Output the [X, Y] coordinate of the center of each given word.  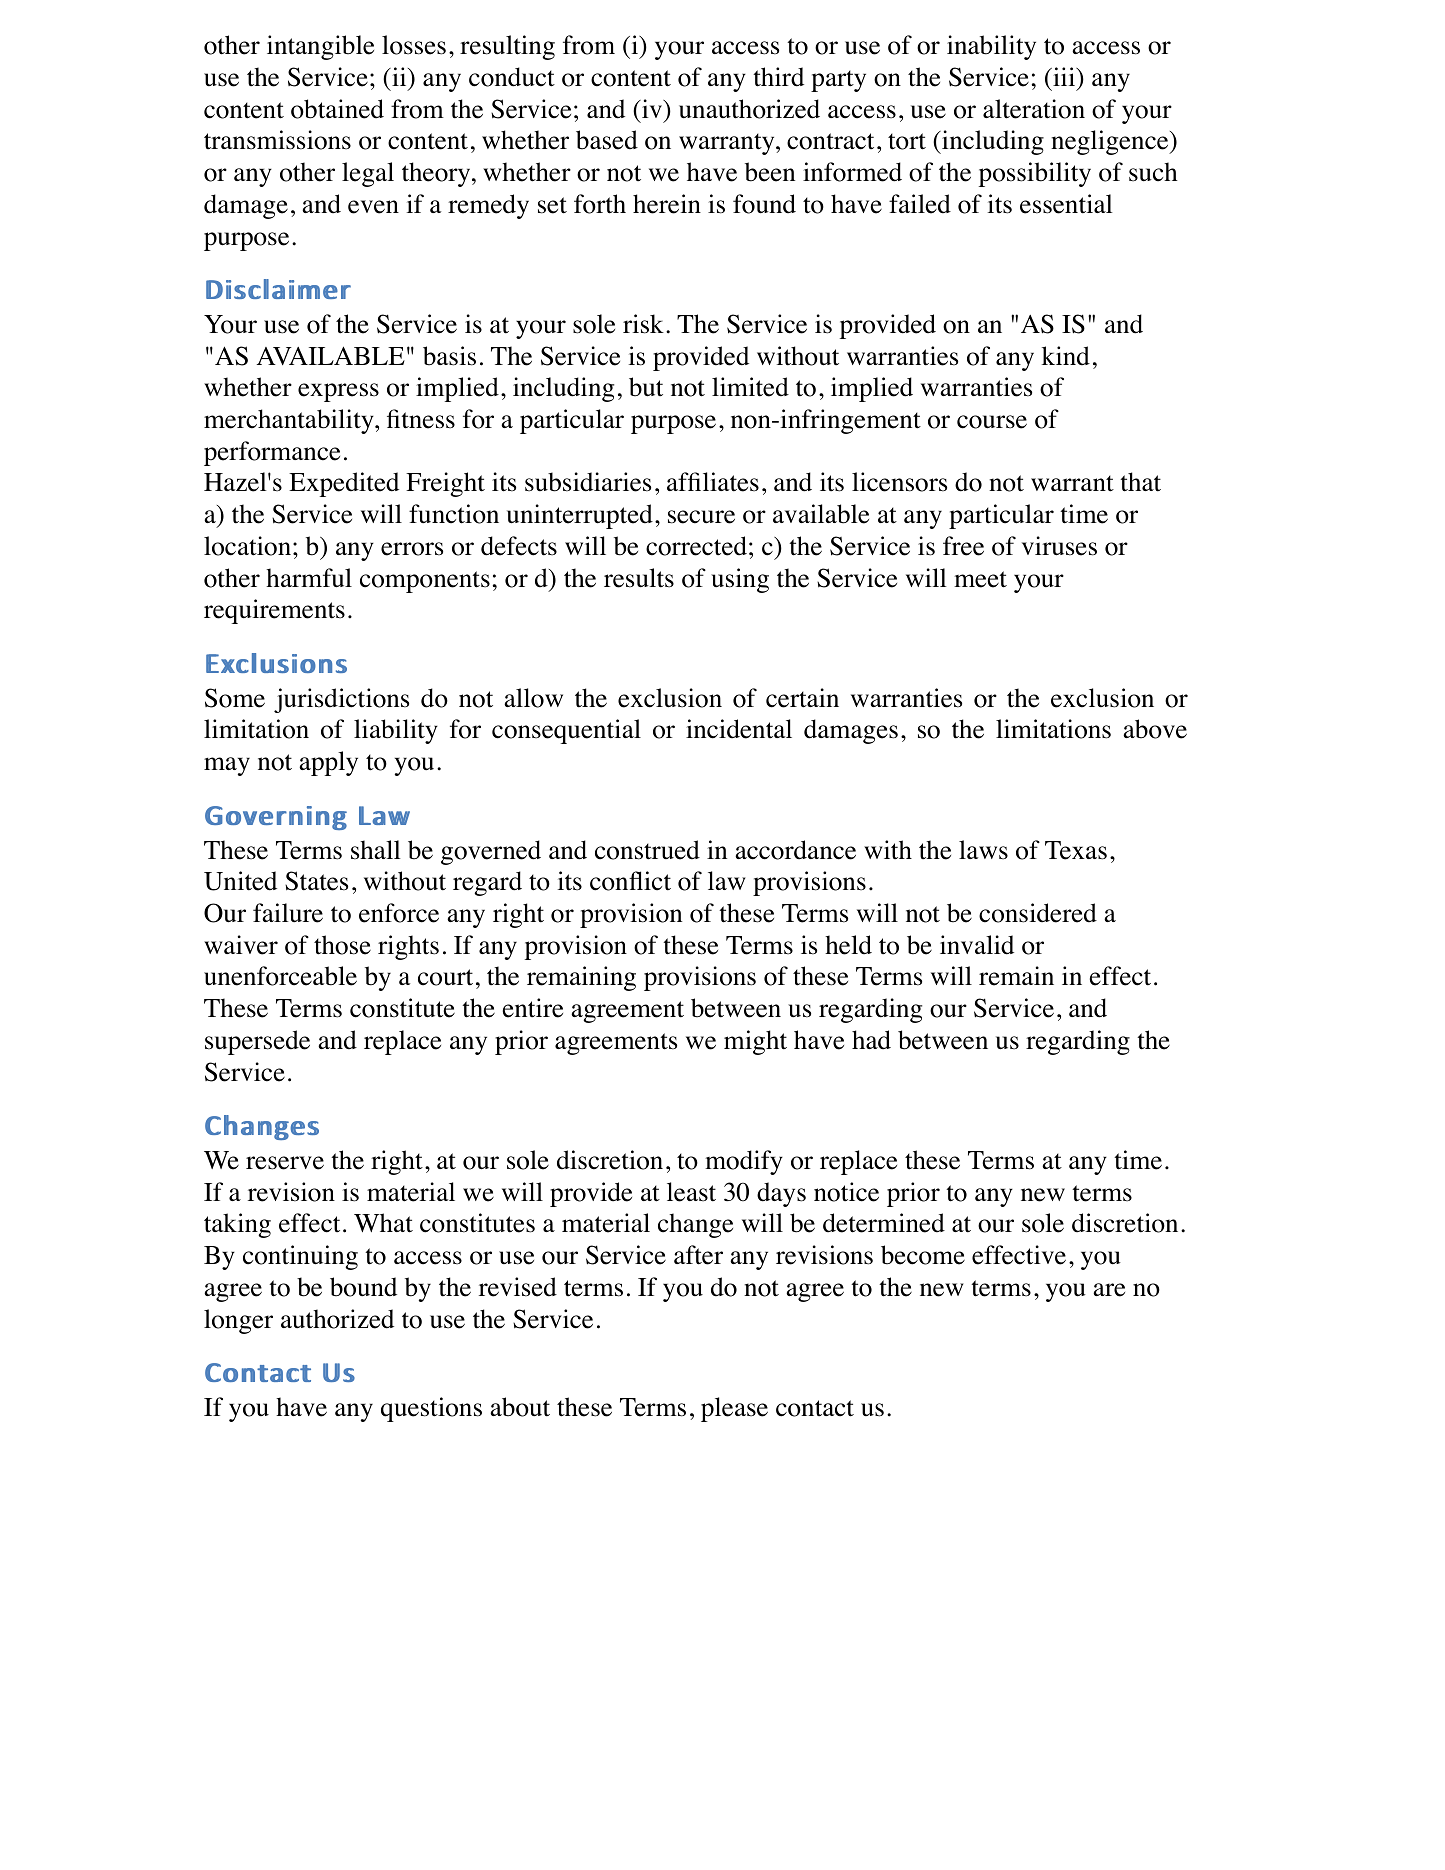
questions [431, 1409]
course [992, 422]
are [1109, 1290]
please [734, 1409]
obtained [337, 109]
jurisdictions [341, 700]
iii [1064, 76]
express [338, 392]
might [755, 1042]
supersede [257, 1042]
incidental [739, 729]
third [778, 77]
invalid [977, 945]
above [1155, 729]
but [646, 387]
